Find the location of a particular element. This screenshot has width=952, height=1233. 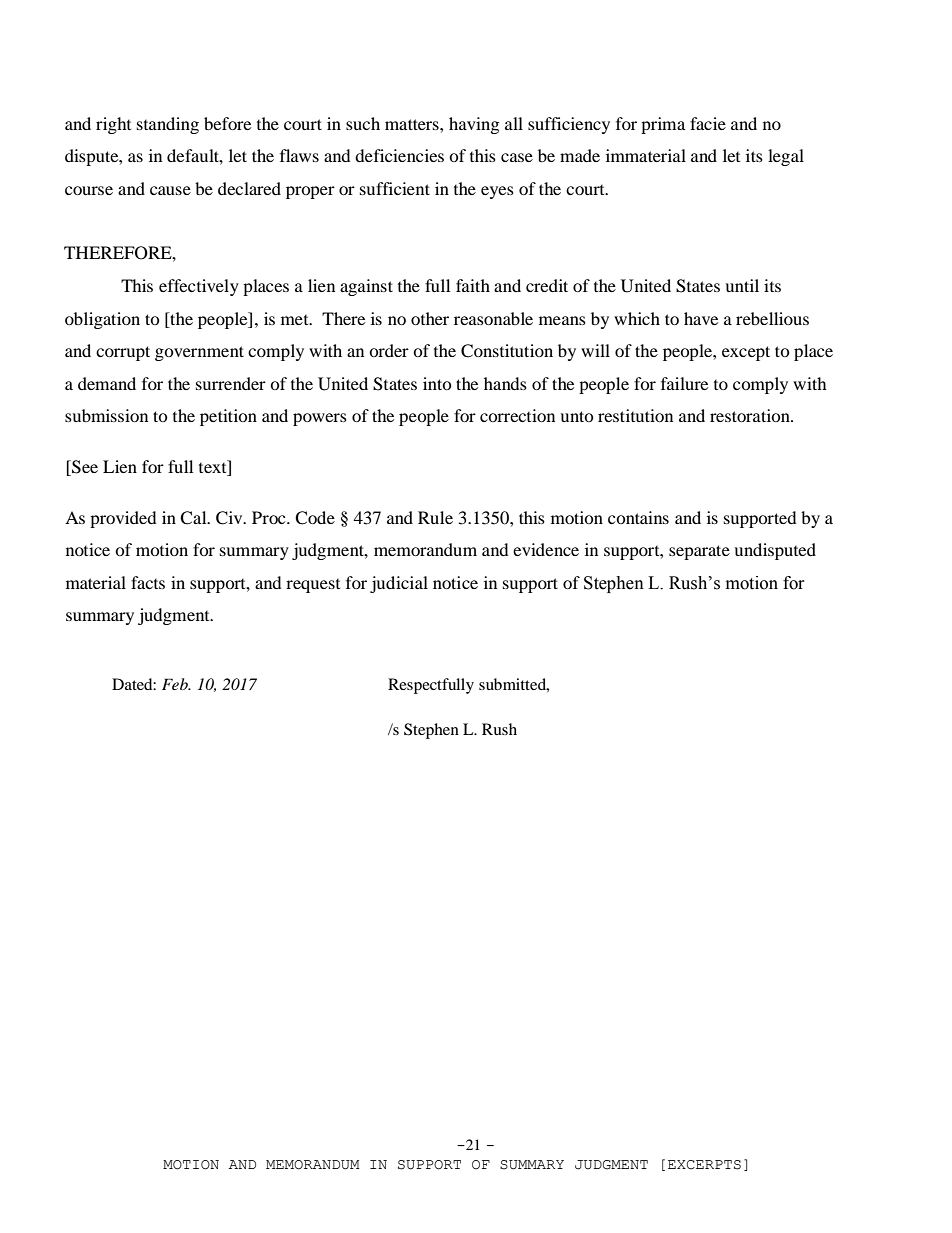

into is located at coordinates (437, 383).
